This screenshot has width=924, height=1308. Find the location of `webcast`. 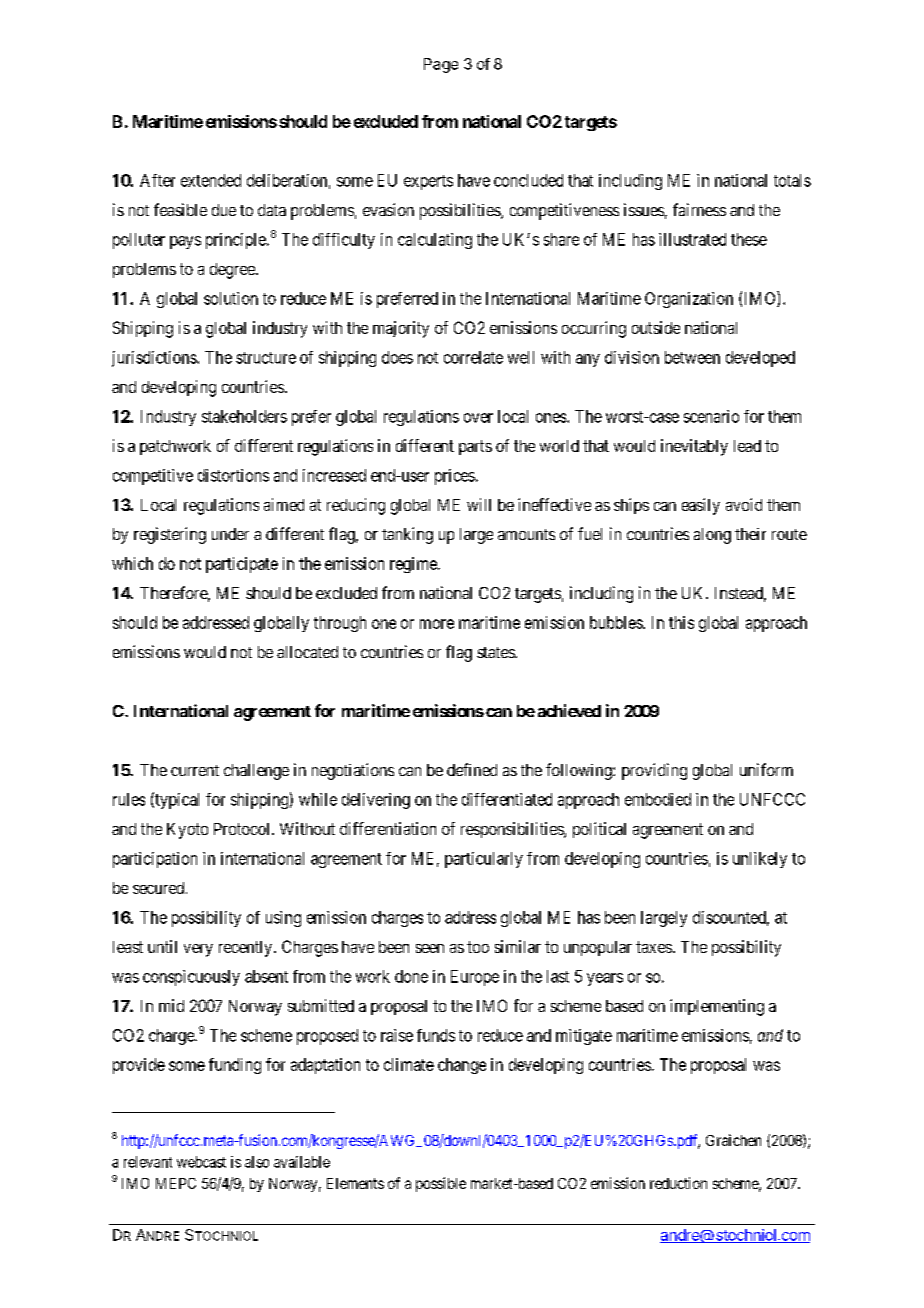

webcast is located at coordinates (201, 1162).
